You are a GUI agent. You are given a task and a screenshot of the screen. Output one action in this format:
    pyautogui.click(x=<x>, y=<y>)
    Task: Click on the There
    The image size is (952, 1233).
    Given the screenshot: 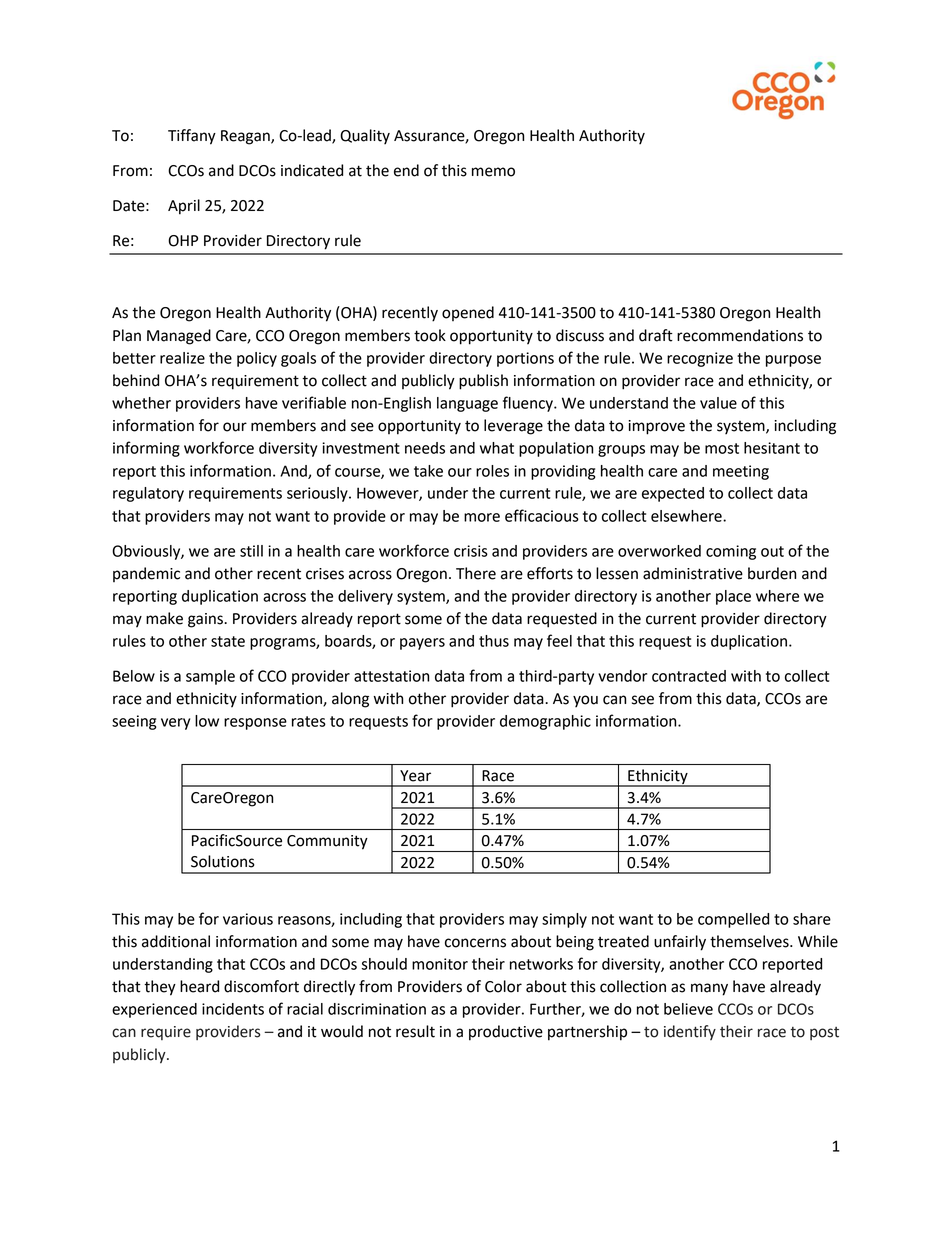 What is the action you would take?
    pyautogui.click(x=476, y=573)
